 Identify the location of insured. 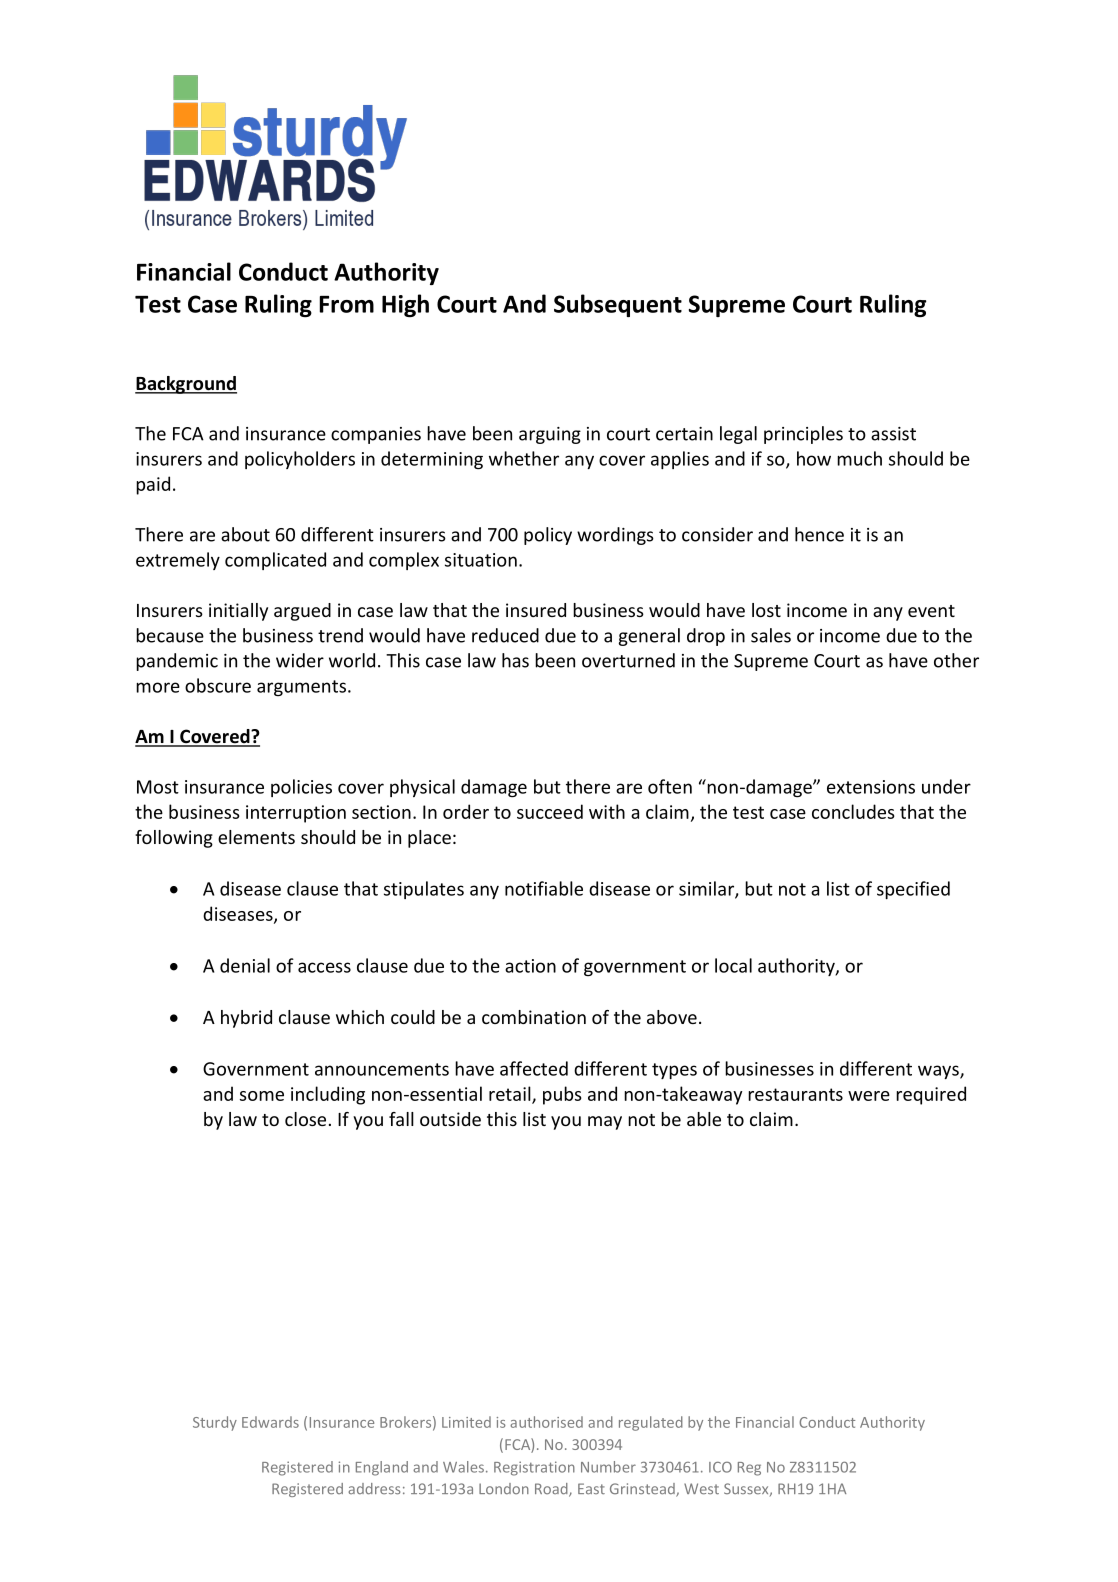
(536, 610).
